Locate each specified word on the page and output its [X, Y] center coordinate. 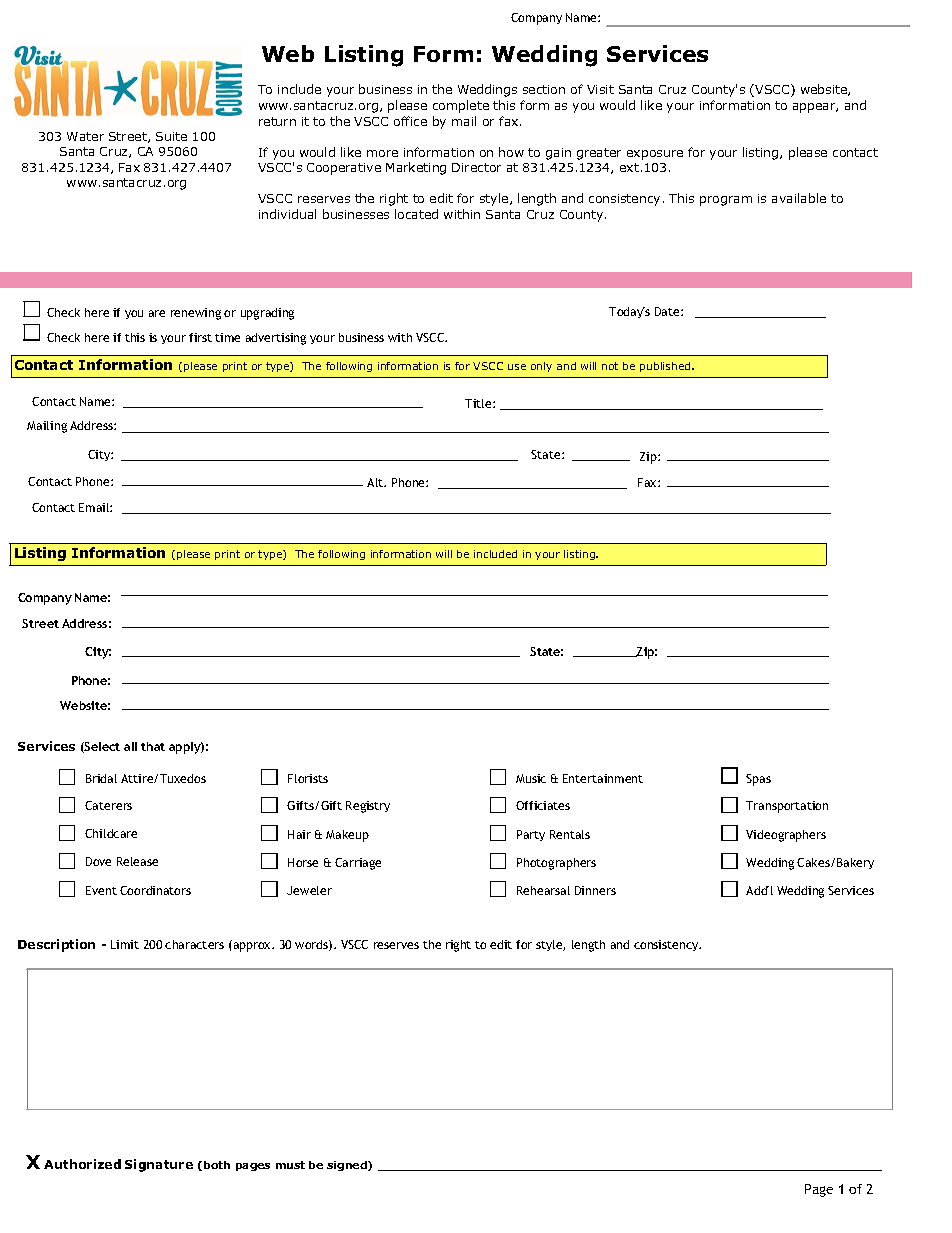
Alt [376, 482]
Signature [159, 1165]
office [410, 121]
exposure [655, 155]
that [153, 746]
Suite [171, 136]
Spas [758, 780]
